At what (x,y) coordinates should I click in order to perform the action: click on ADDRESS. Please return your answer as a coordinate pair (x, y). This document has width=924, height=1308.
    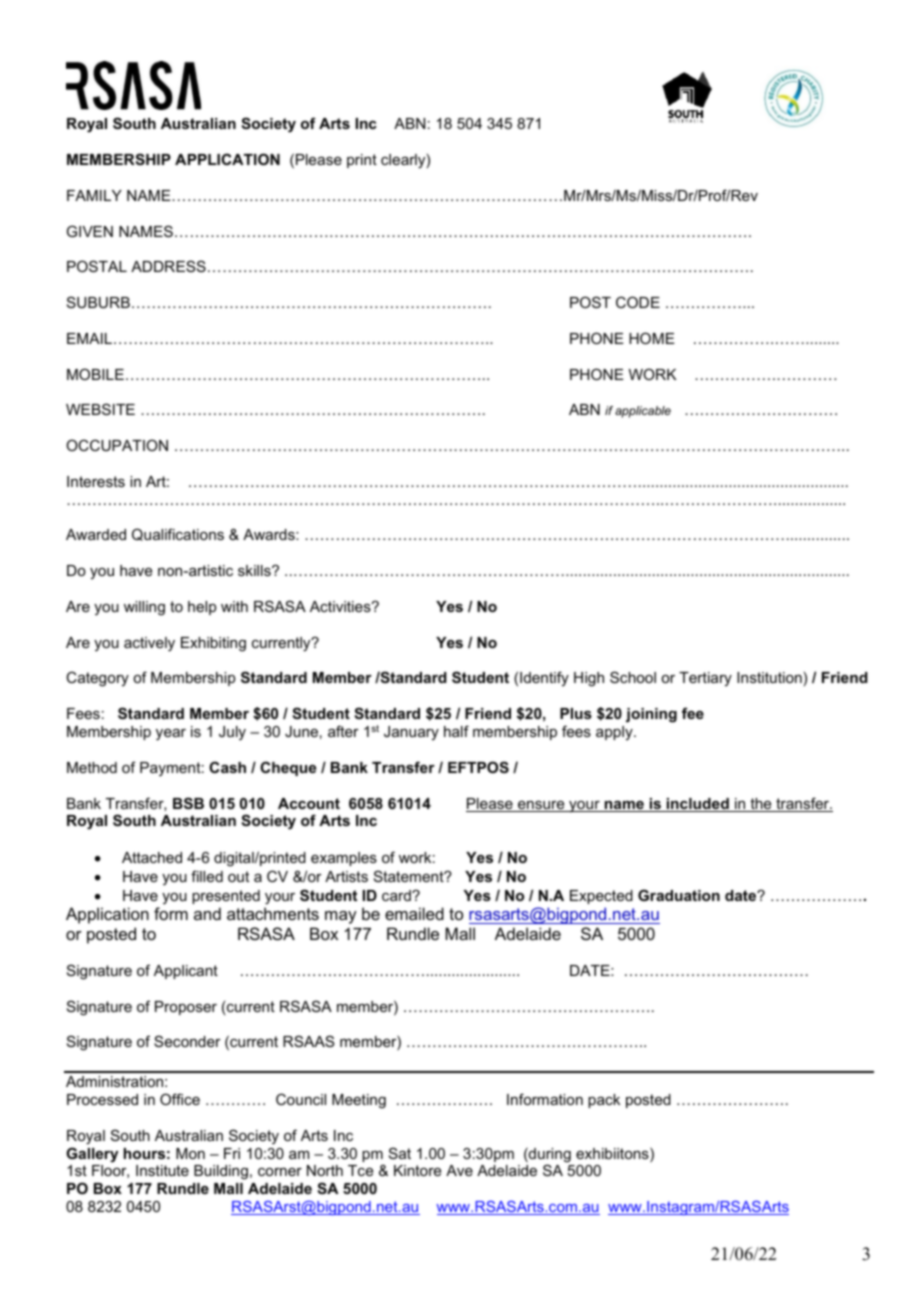
    Looking at the image, I should click on (168, 266).
